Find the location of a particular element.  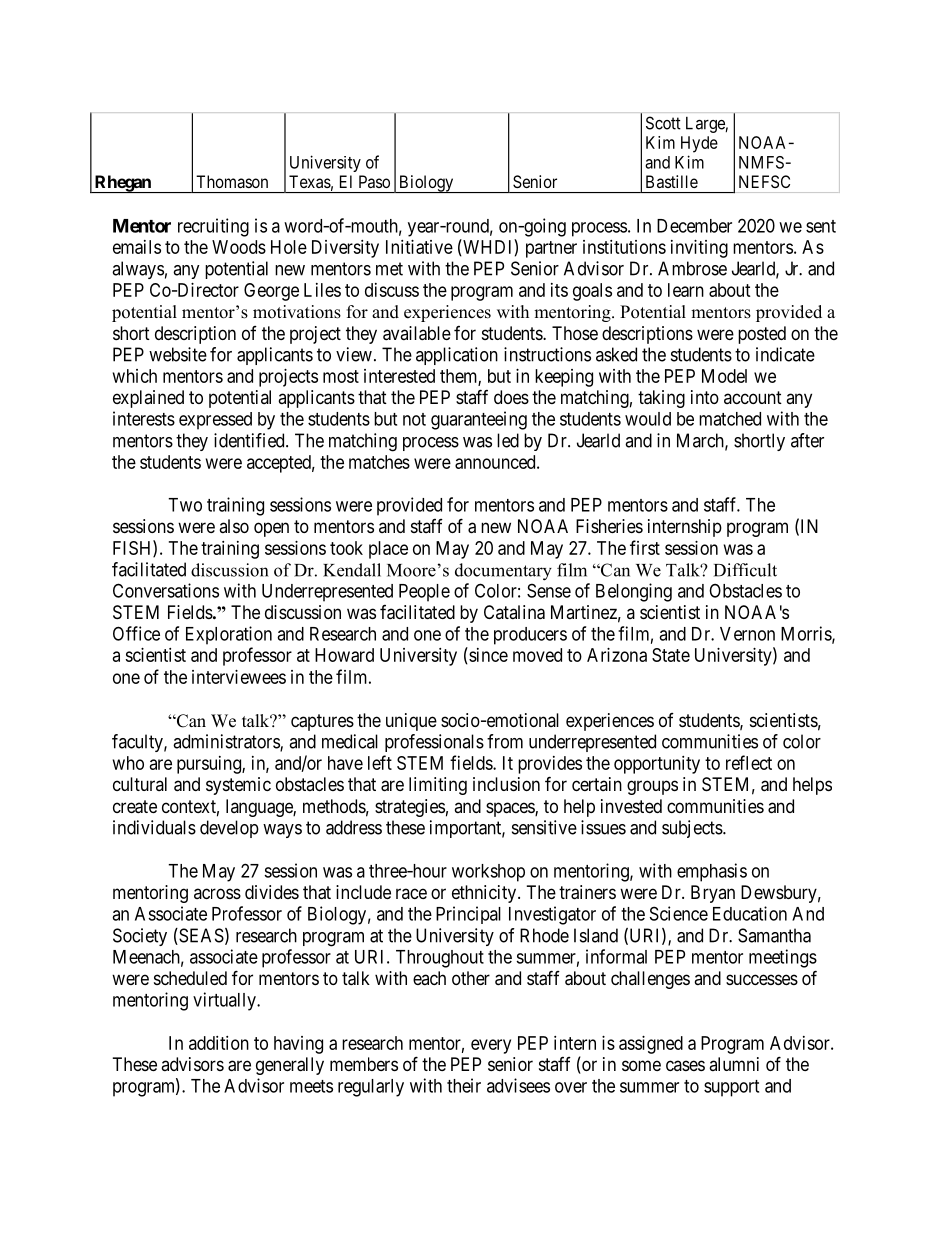

recruiting is located at coordinates (213, 227).
